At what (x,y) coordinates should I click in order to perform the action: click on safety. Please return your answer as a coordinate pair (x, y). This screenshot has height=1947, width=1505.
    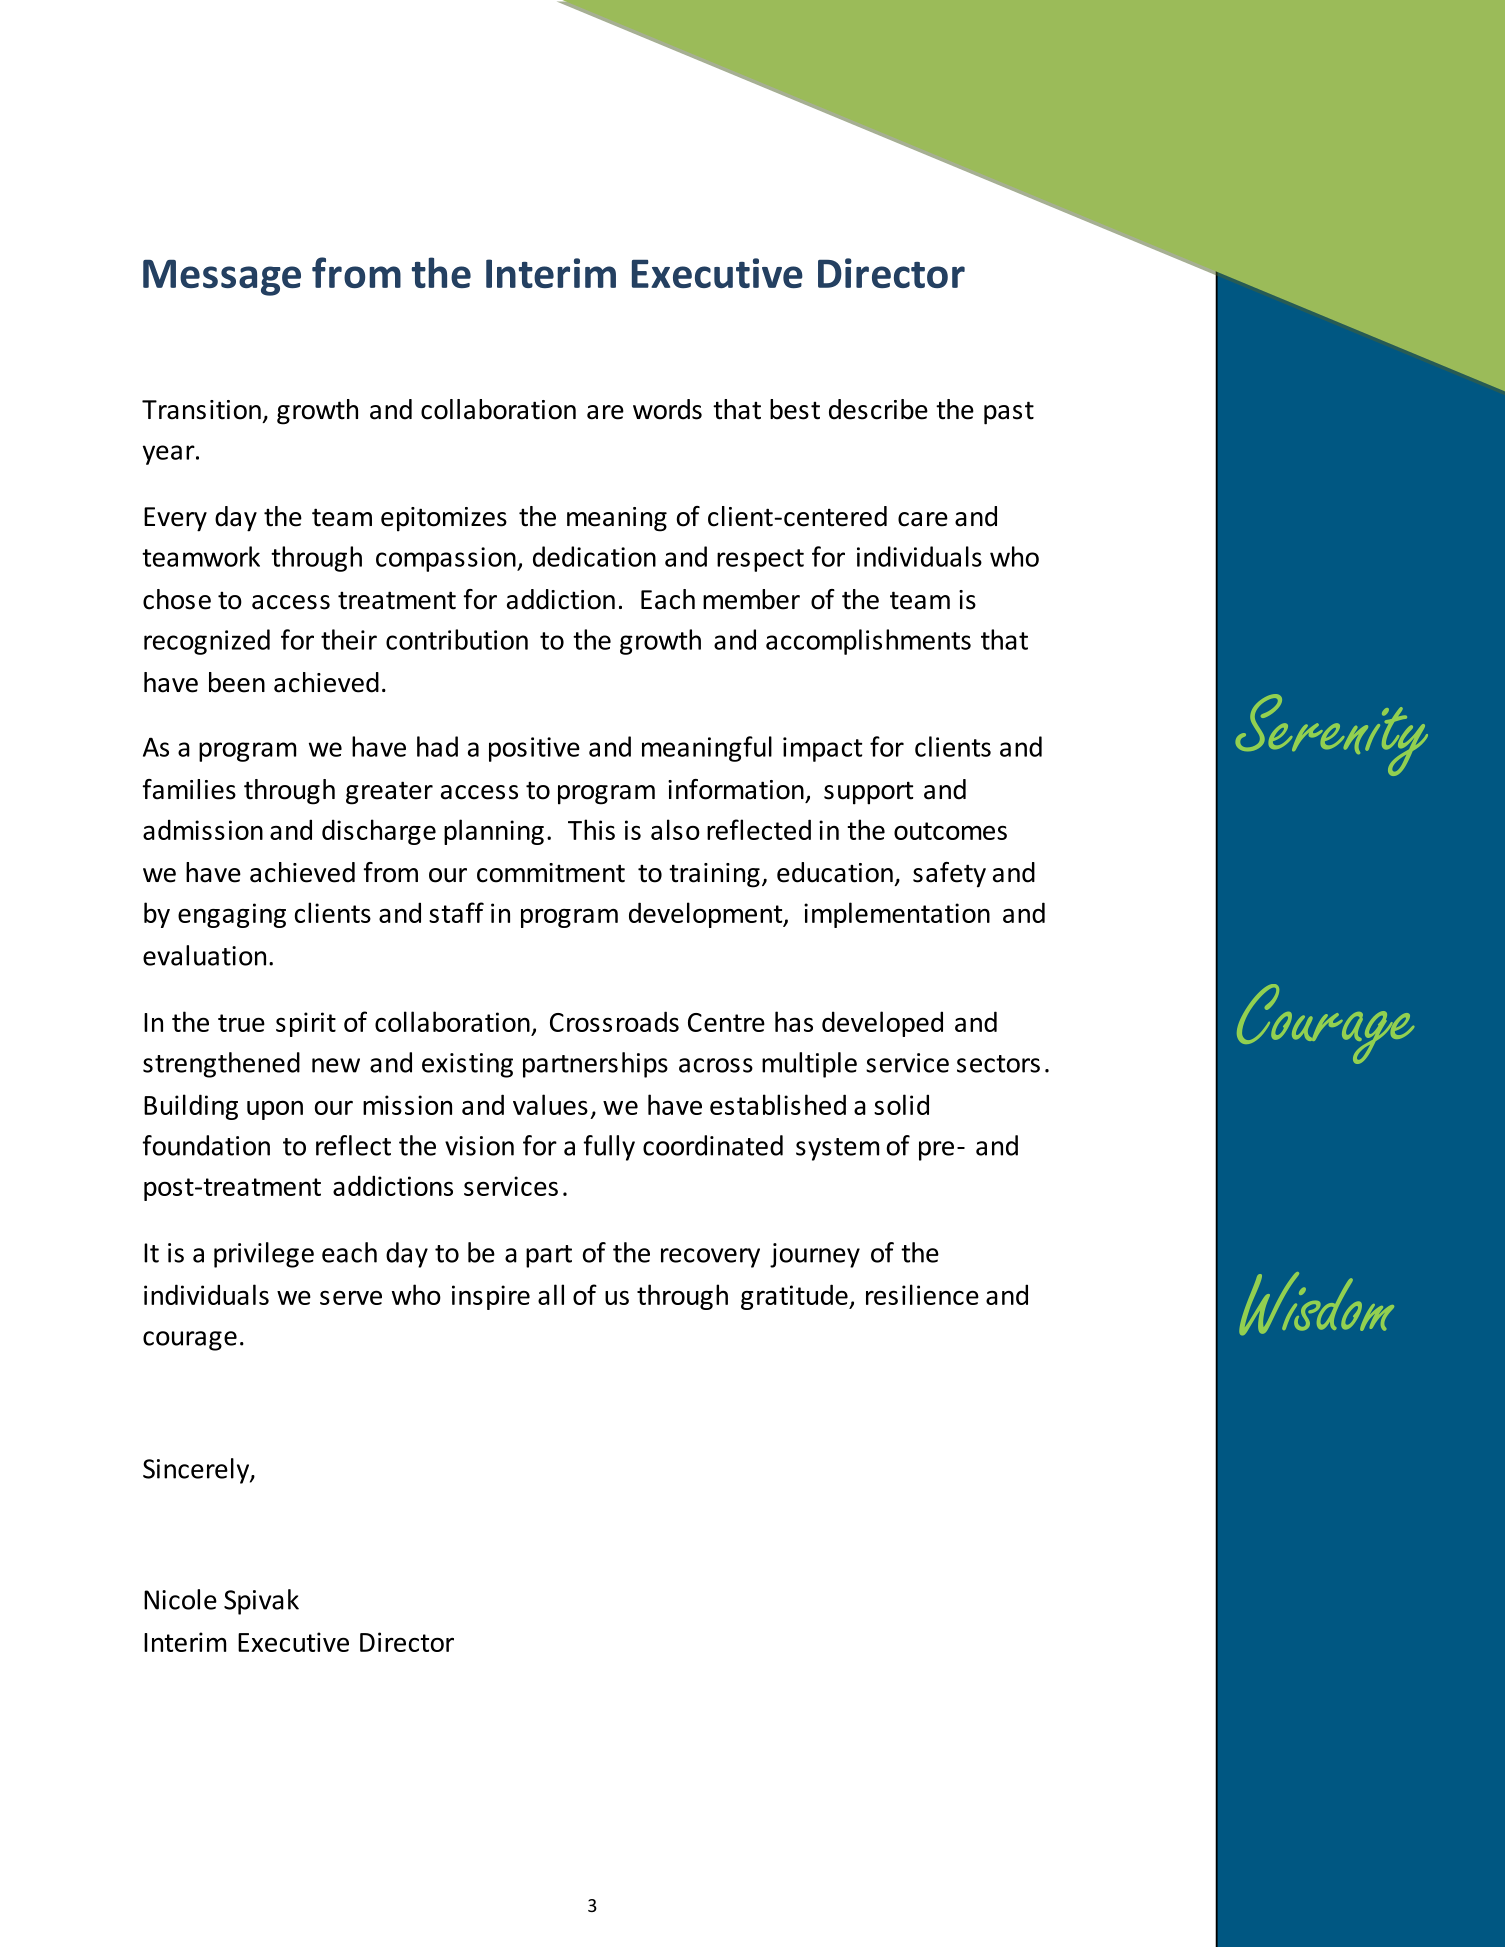
    Looking at the image, I should click on (949, 875).
